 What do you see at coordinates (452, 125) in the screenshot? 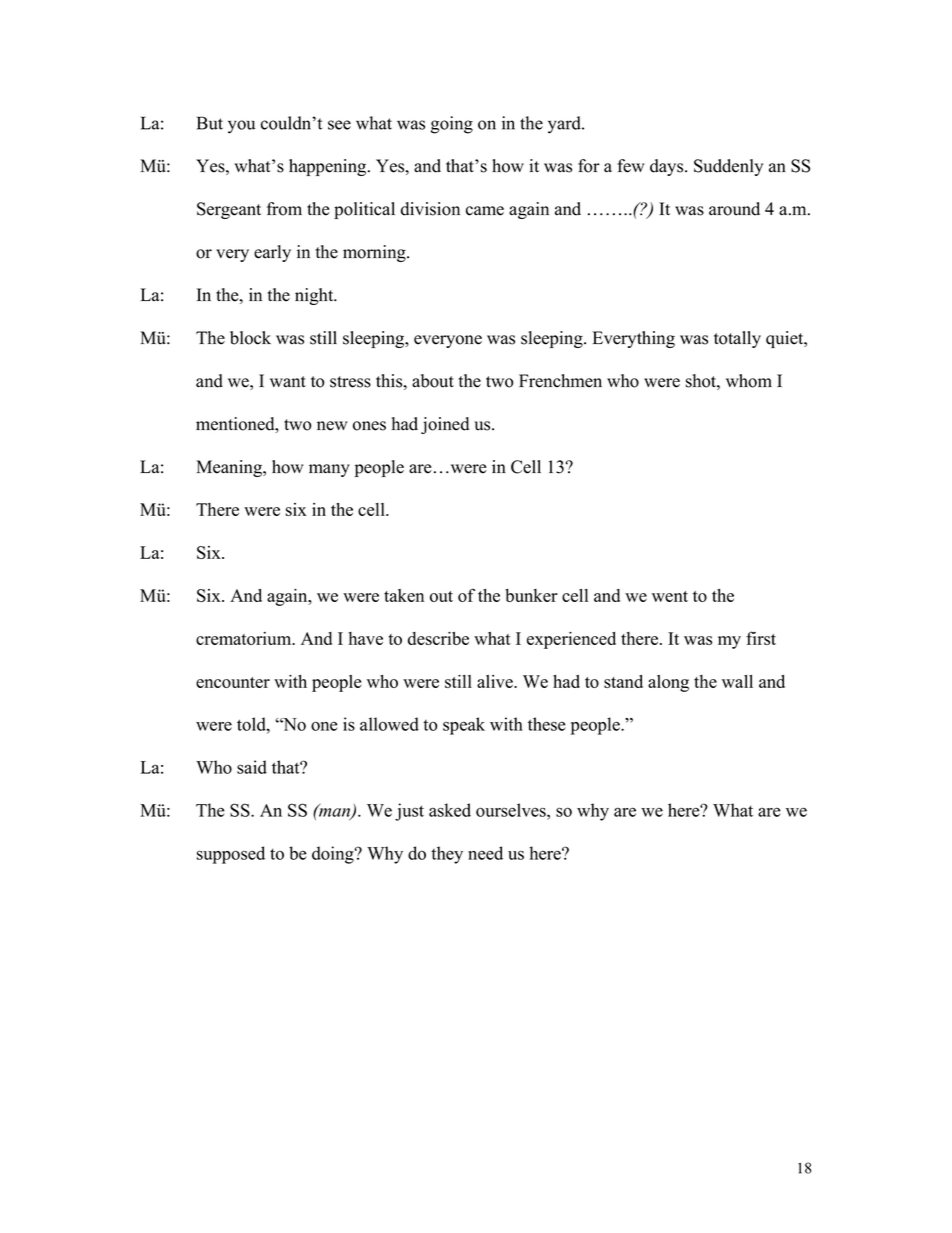
I see `going` at bounding box center [452, 125].
